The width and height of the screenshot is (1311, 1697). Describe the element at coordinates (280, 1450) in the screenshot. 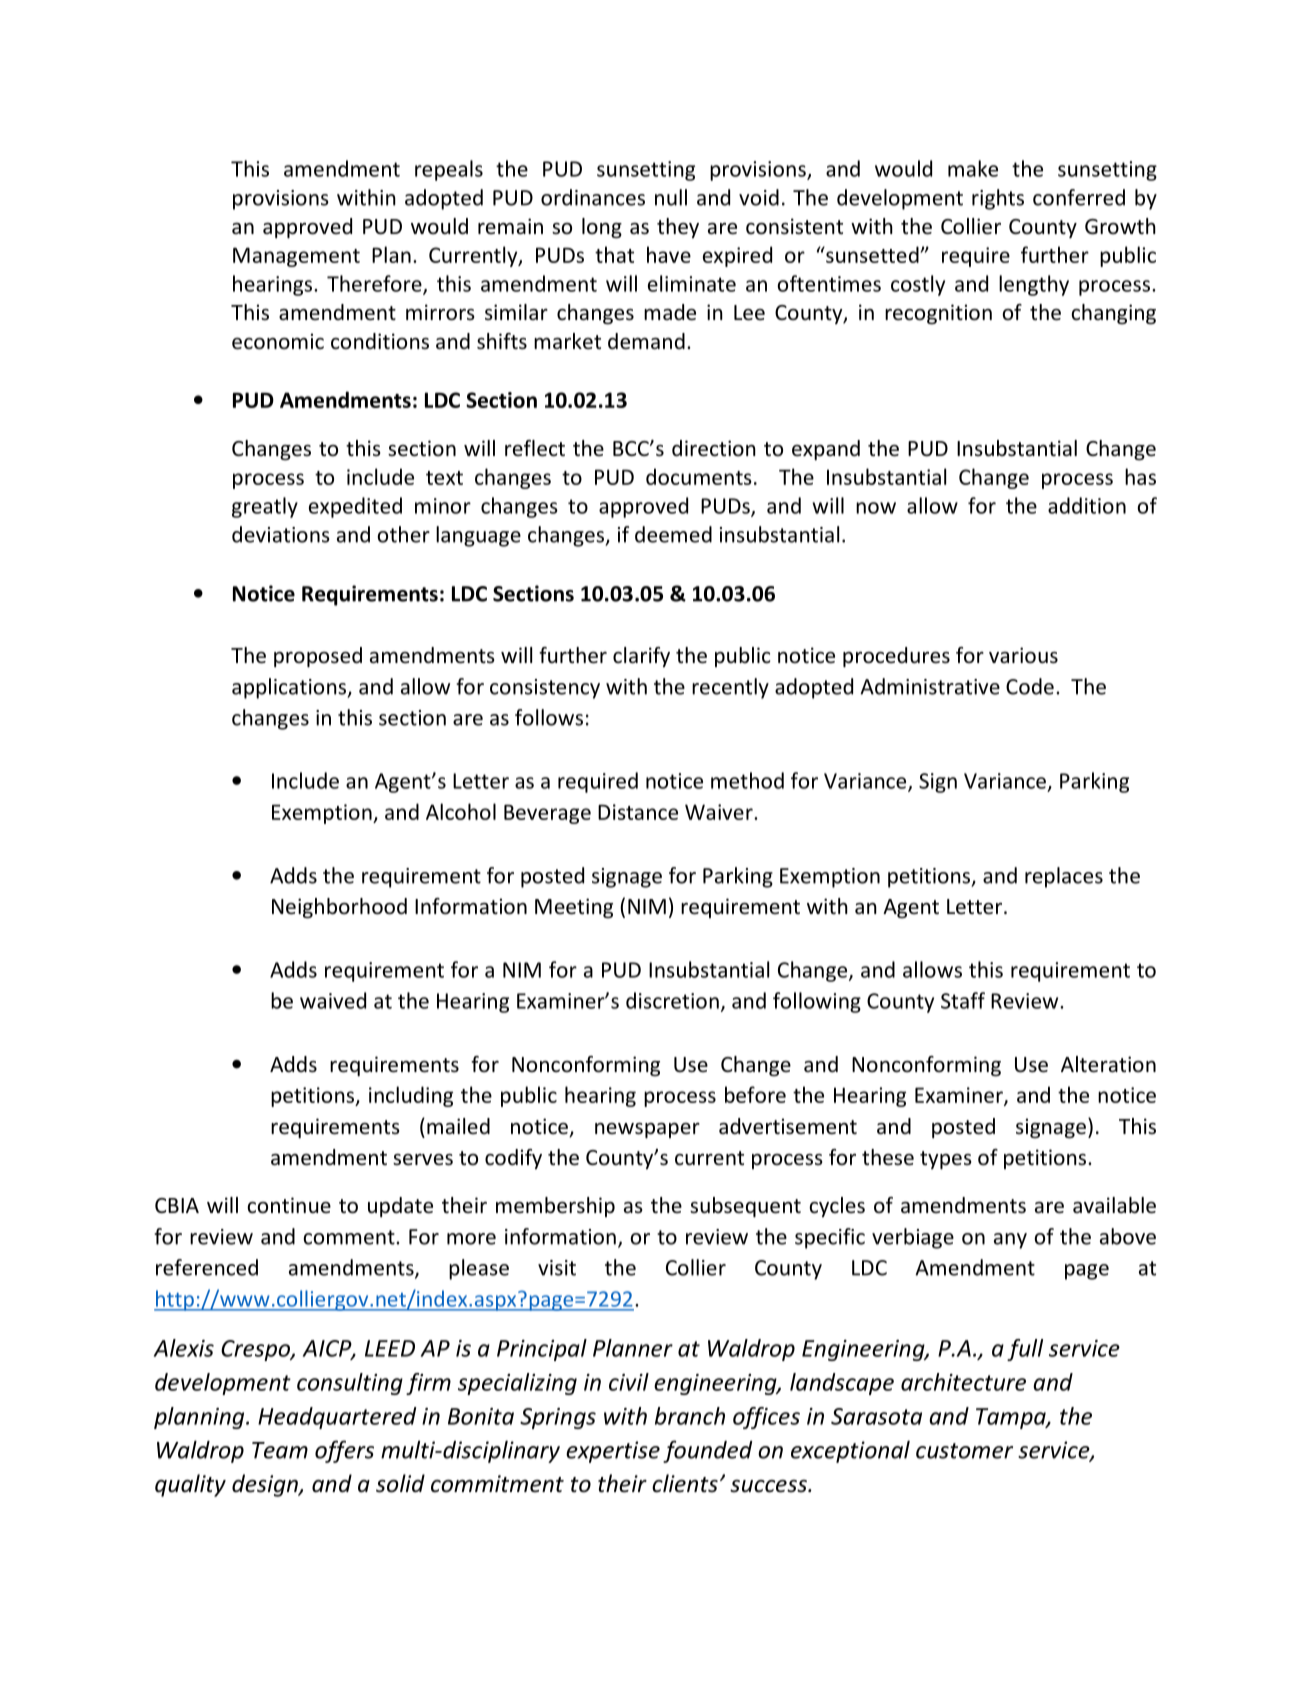

I see `Team` at that location.
